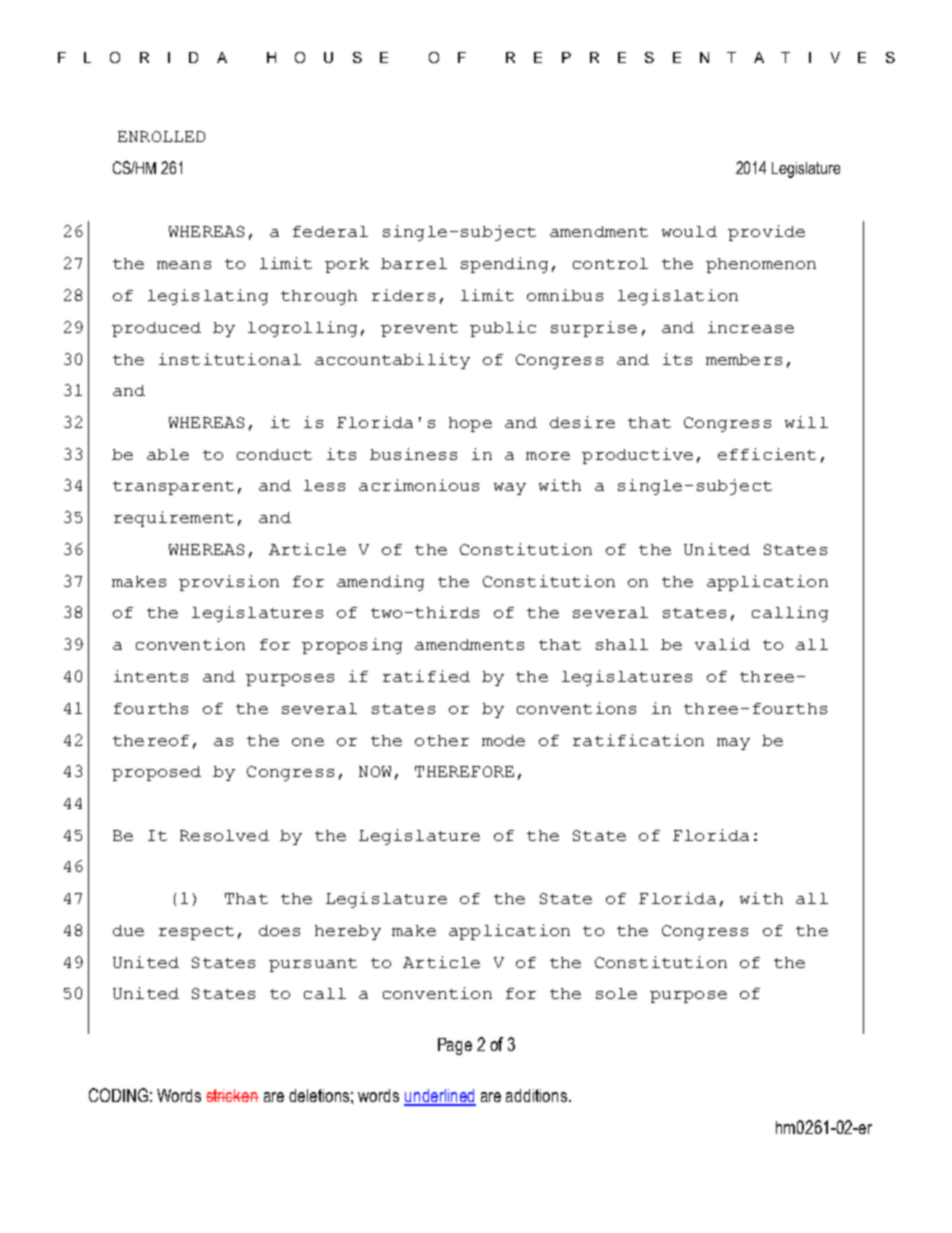 Image resolution: width=952 pixels, height=1233 pixels. Describe the element at coordinates (196, 933) in the page. I see `respect` at that location.
